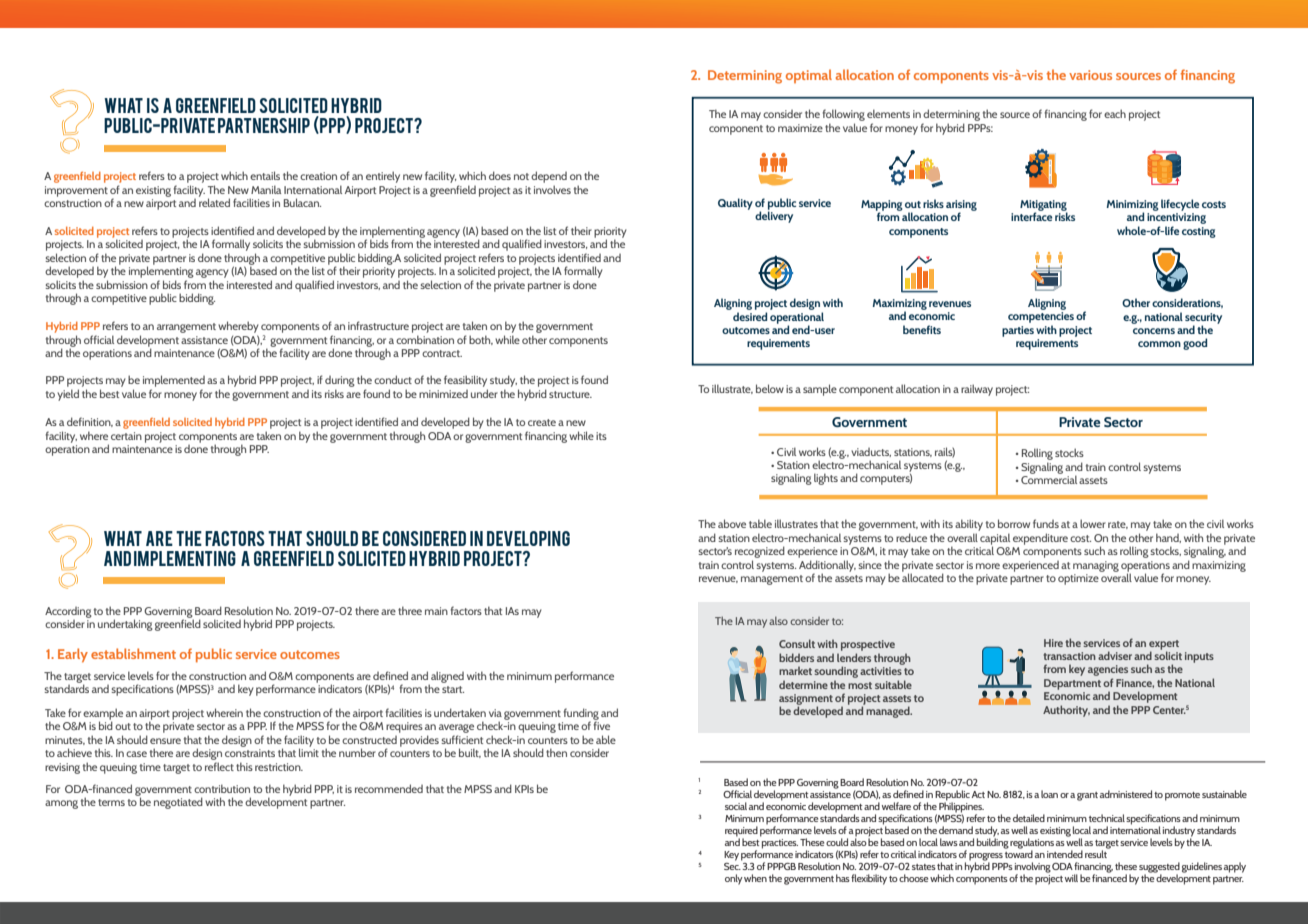 This image has height=924, width=1308. What do you see at coordinates (734, 879) in the image?
I see `only` at bounding box center [734, 879].
